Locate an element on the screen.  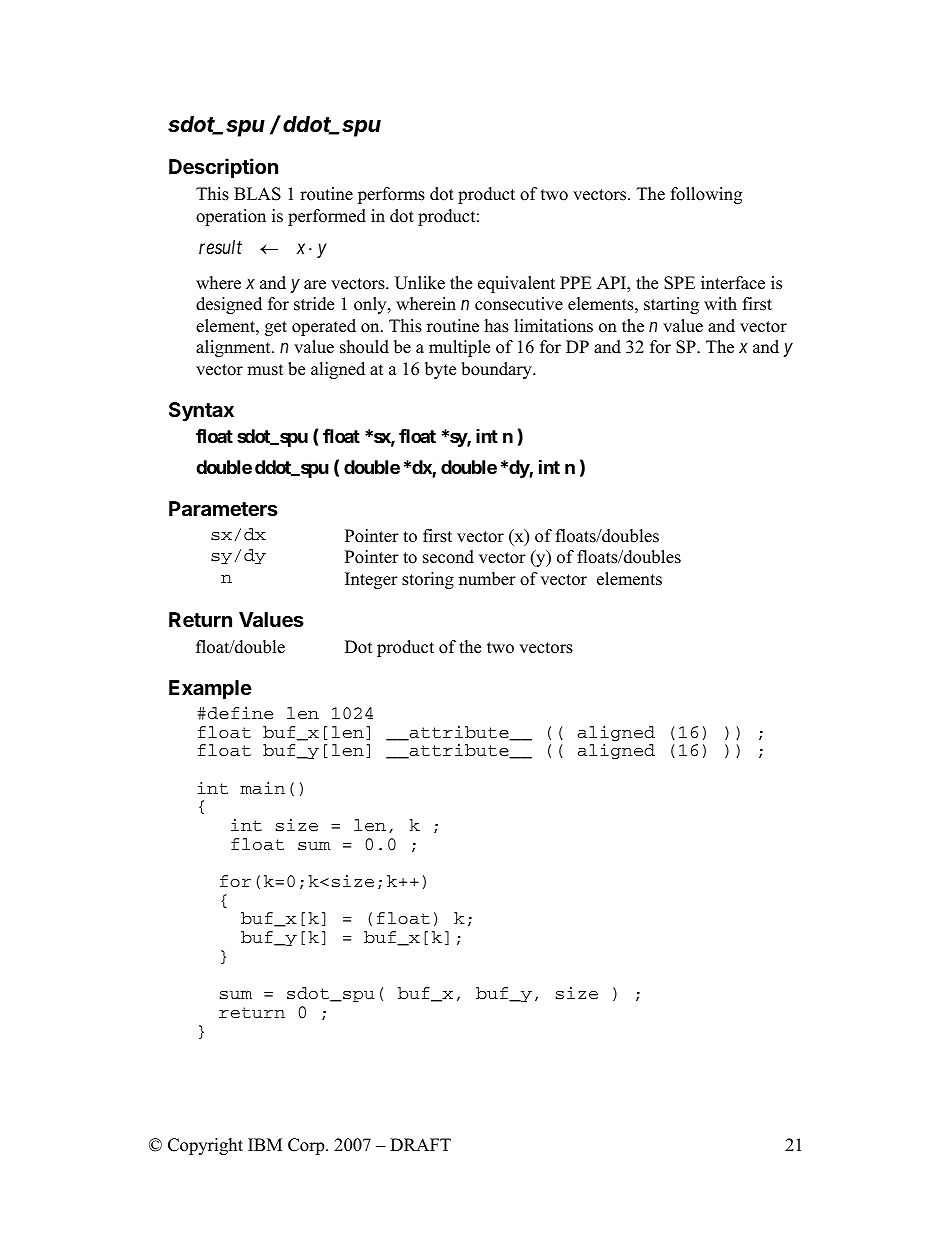
Corp is located at coordinates (307, 1146).
